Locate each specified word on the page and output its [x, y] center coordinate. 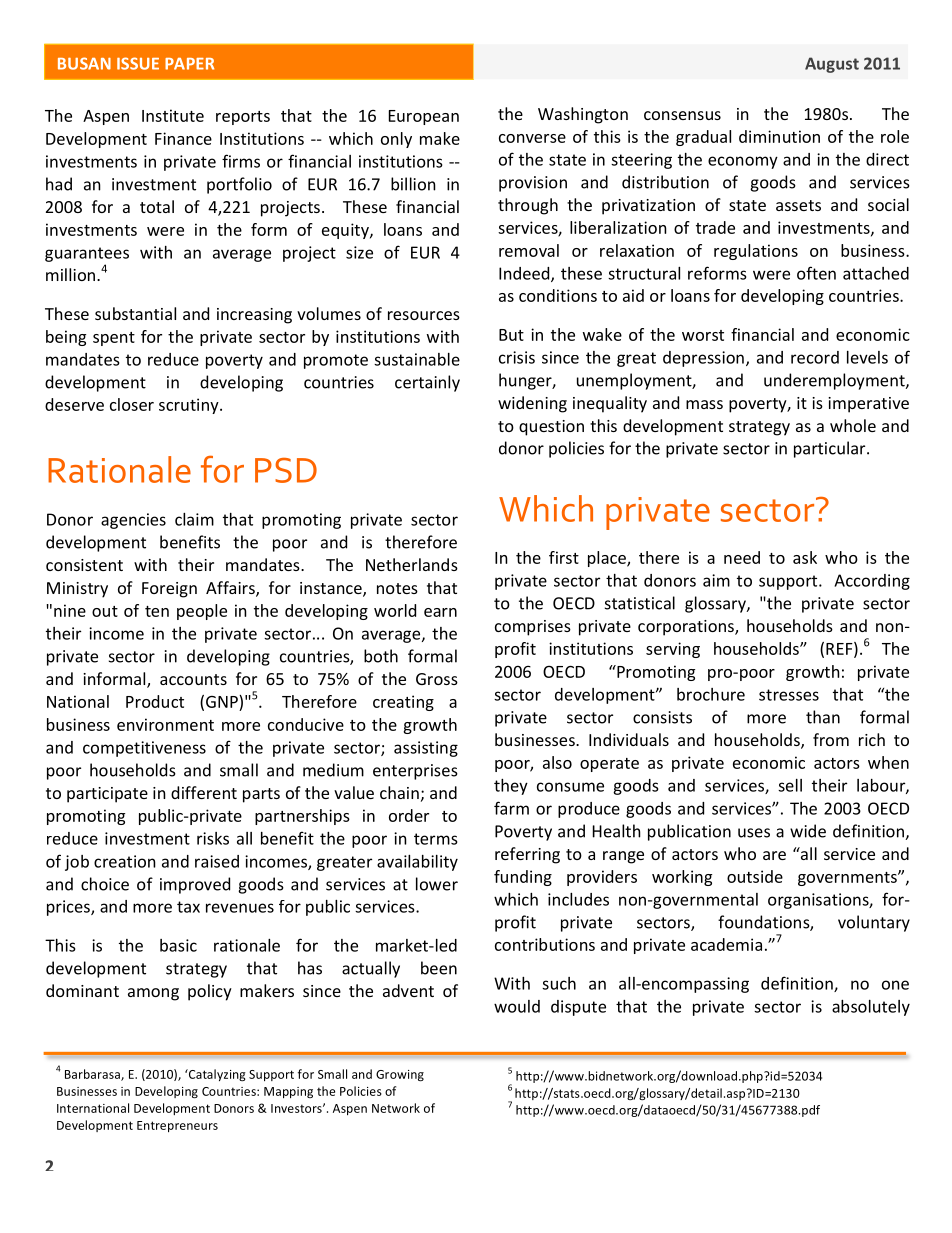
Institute [173, 115]
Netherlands [412, 564]
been [439, 968]
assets [798, 205]
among [153, 994]
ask [805, 557]
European [424, 117]
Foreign [169, 590]
